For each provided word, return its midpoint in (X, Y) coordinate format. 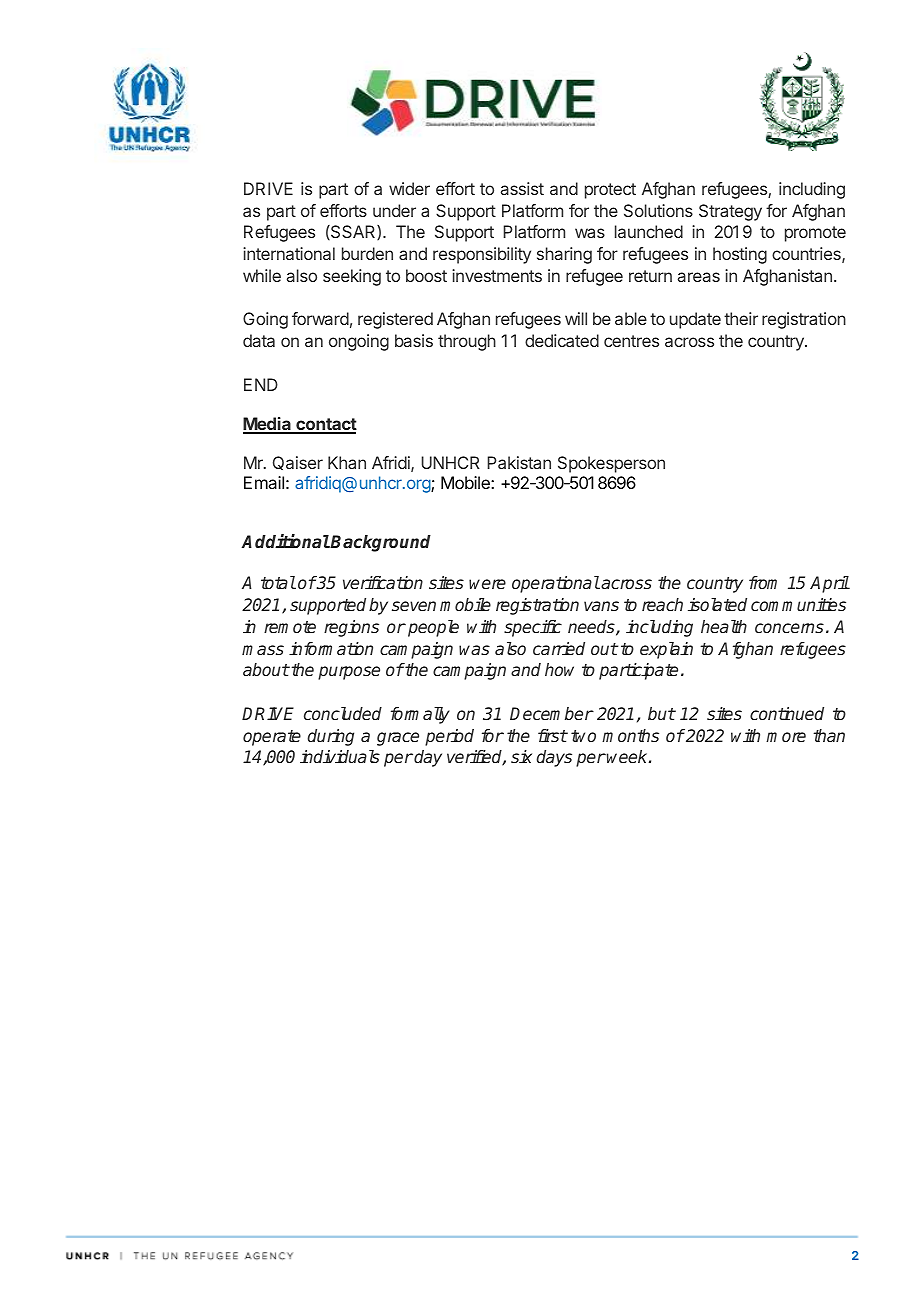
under (394, 210)
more (786, 737)
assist (522, 188)
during (330, 737)
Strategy (730, 212)
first (552, 735)
